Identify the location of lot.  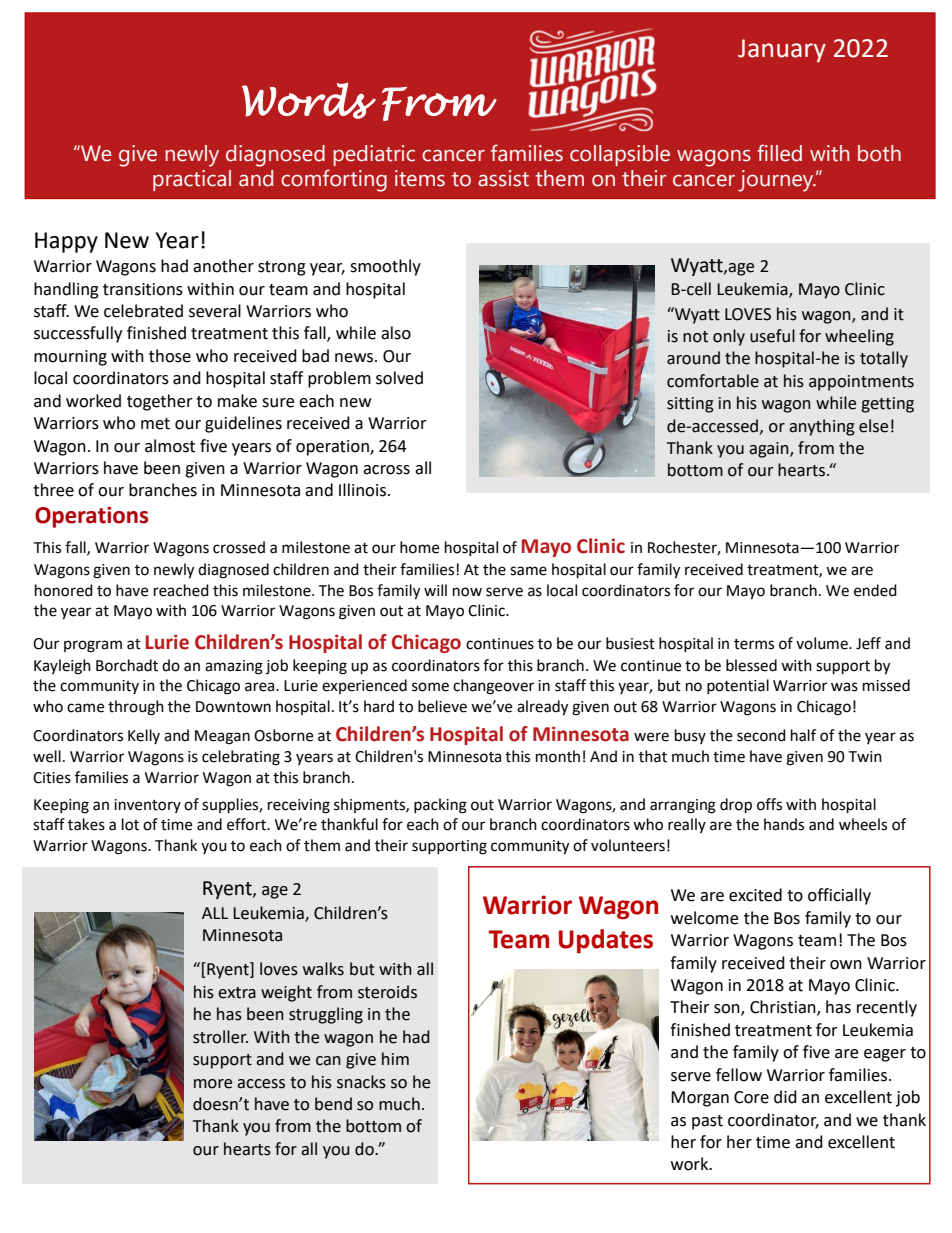
(130, 824).
